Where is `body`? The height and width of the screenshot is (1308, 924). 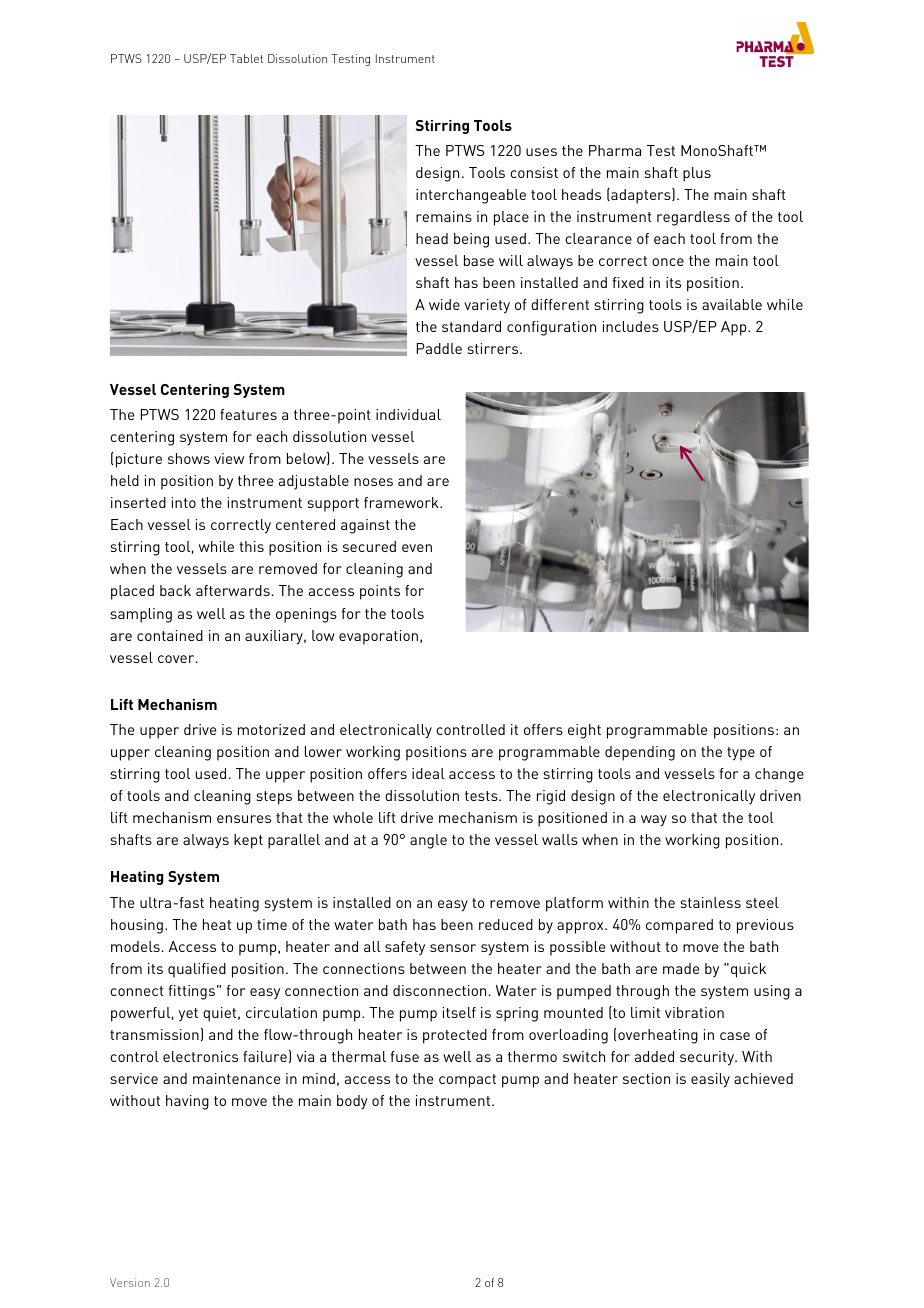 body is located at coordinates (352, 1102).
